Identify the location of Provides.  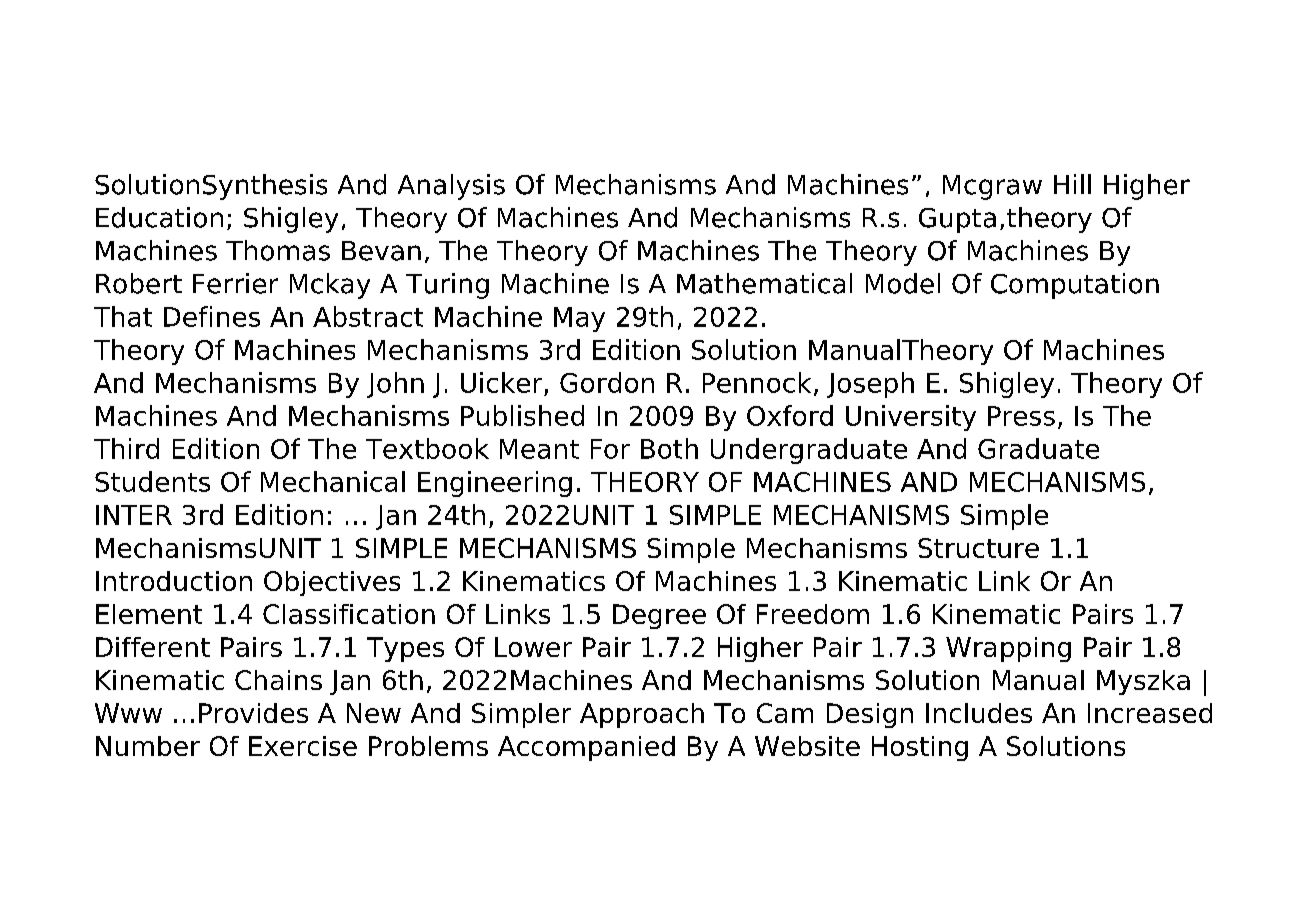
(253, 713).
